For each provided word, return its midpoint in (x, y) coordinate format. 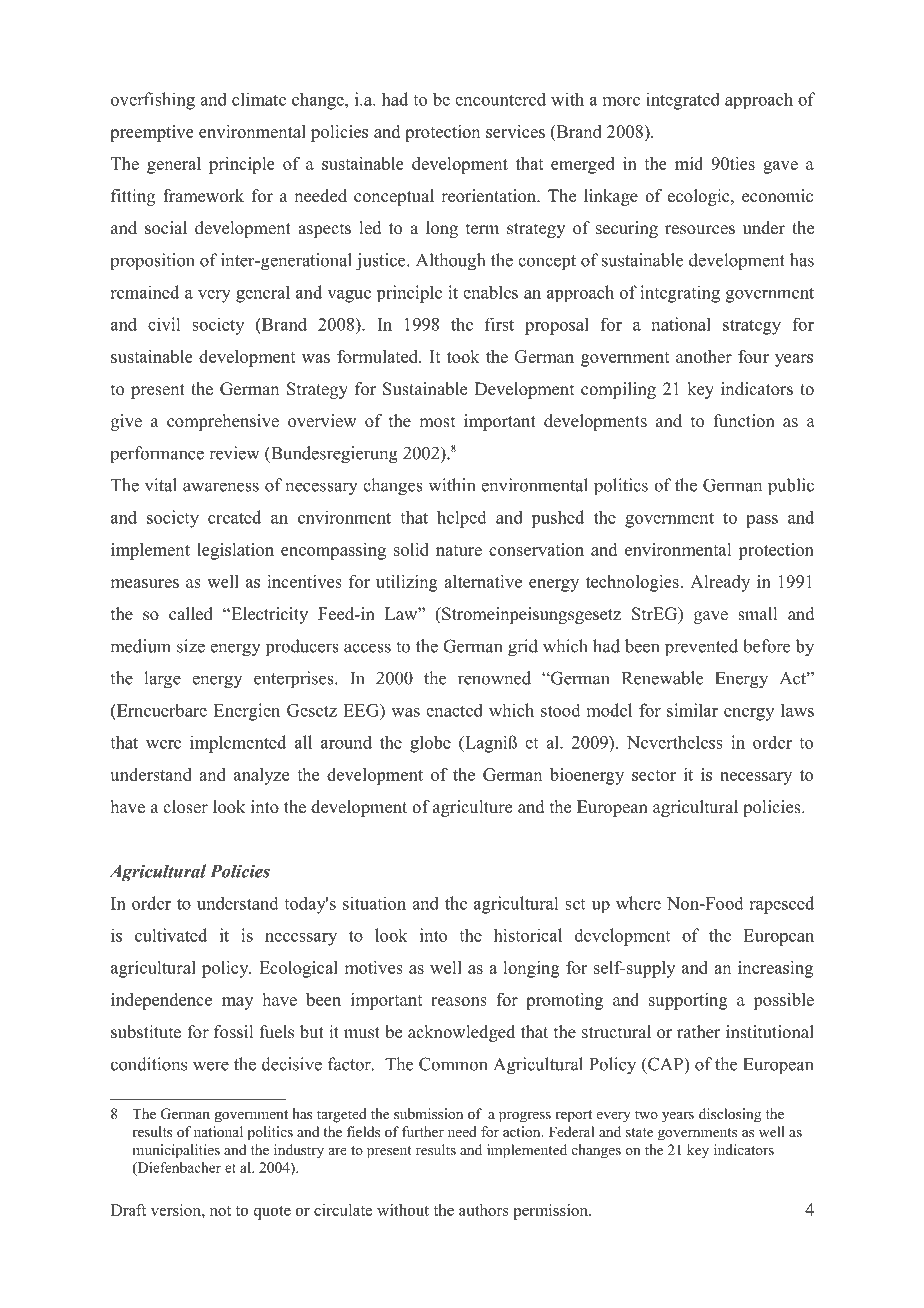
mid (689, 163)
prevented (701, 647)
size (191, 646)
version (177, 1210)
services (515, 131)
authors (484, 1210)
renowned (494, 678)
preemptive (152, 133)
